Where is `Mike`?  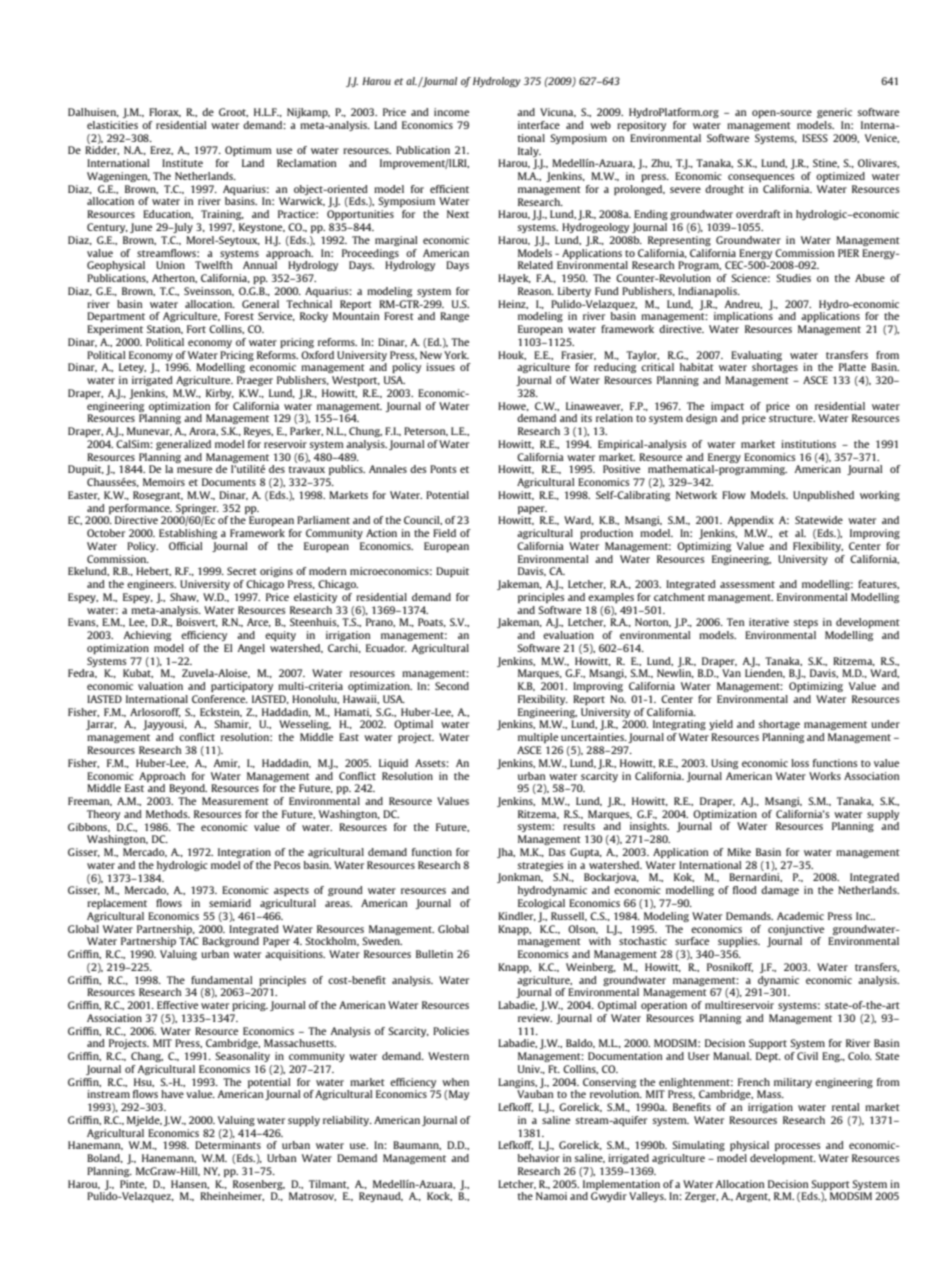
Mike is located at coordinates (739, 852).
